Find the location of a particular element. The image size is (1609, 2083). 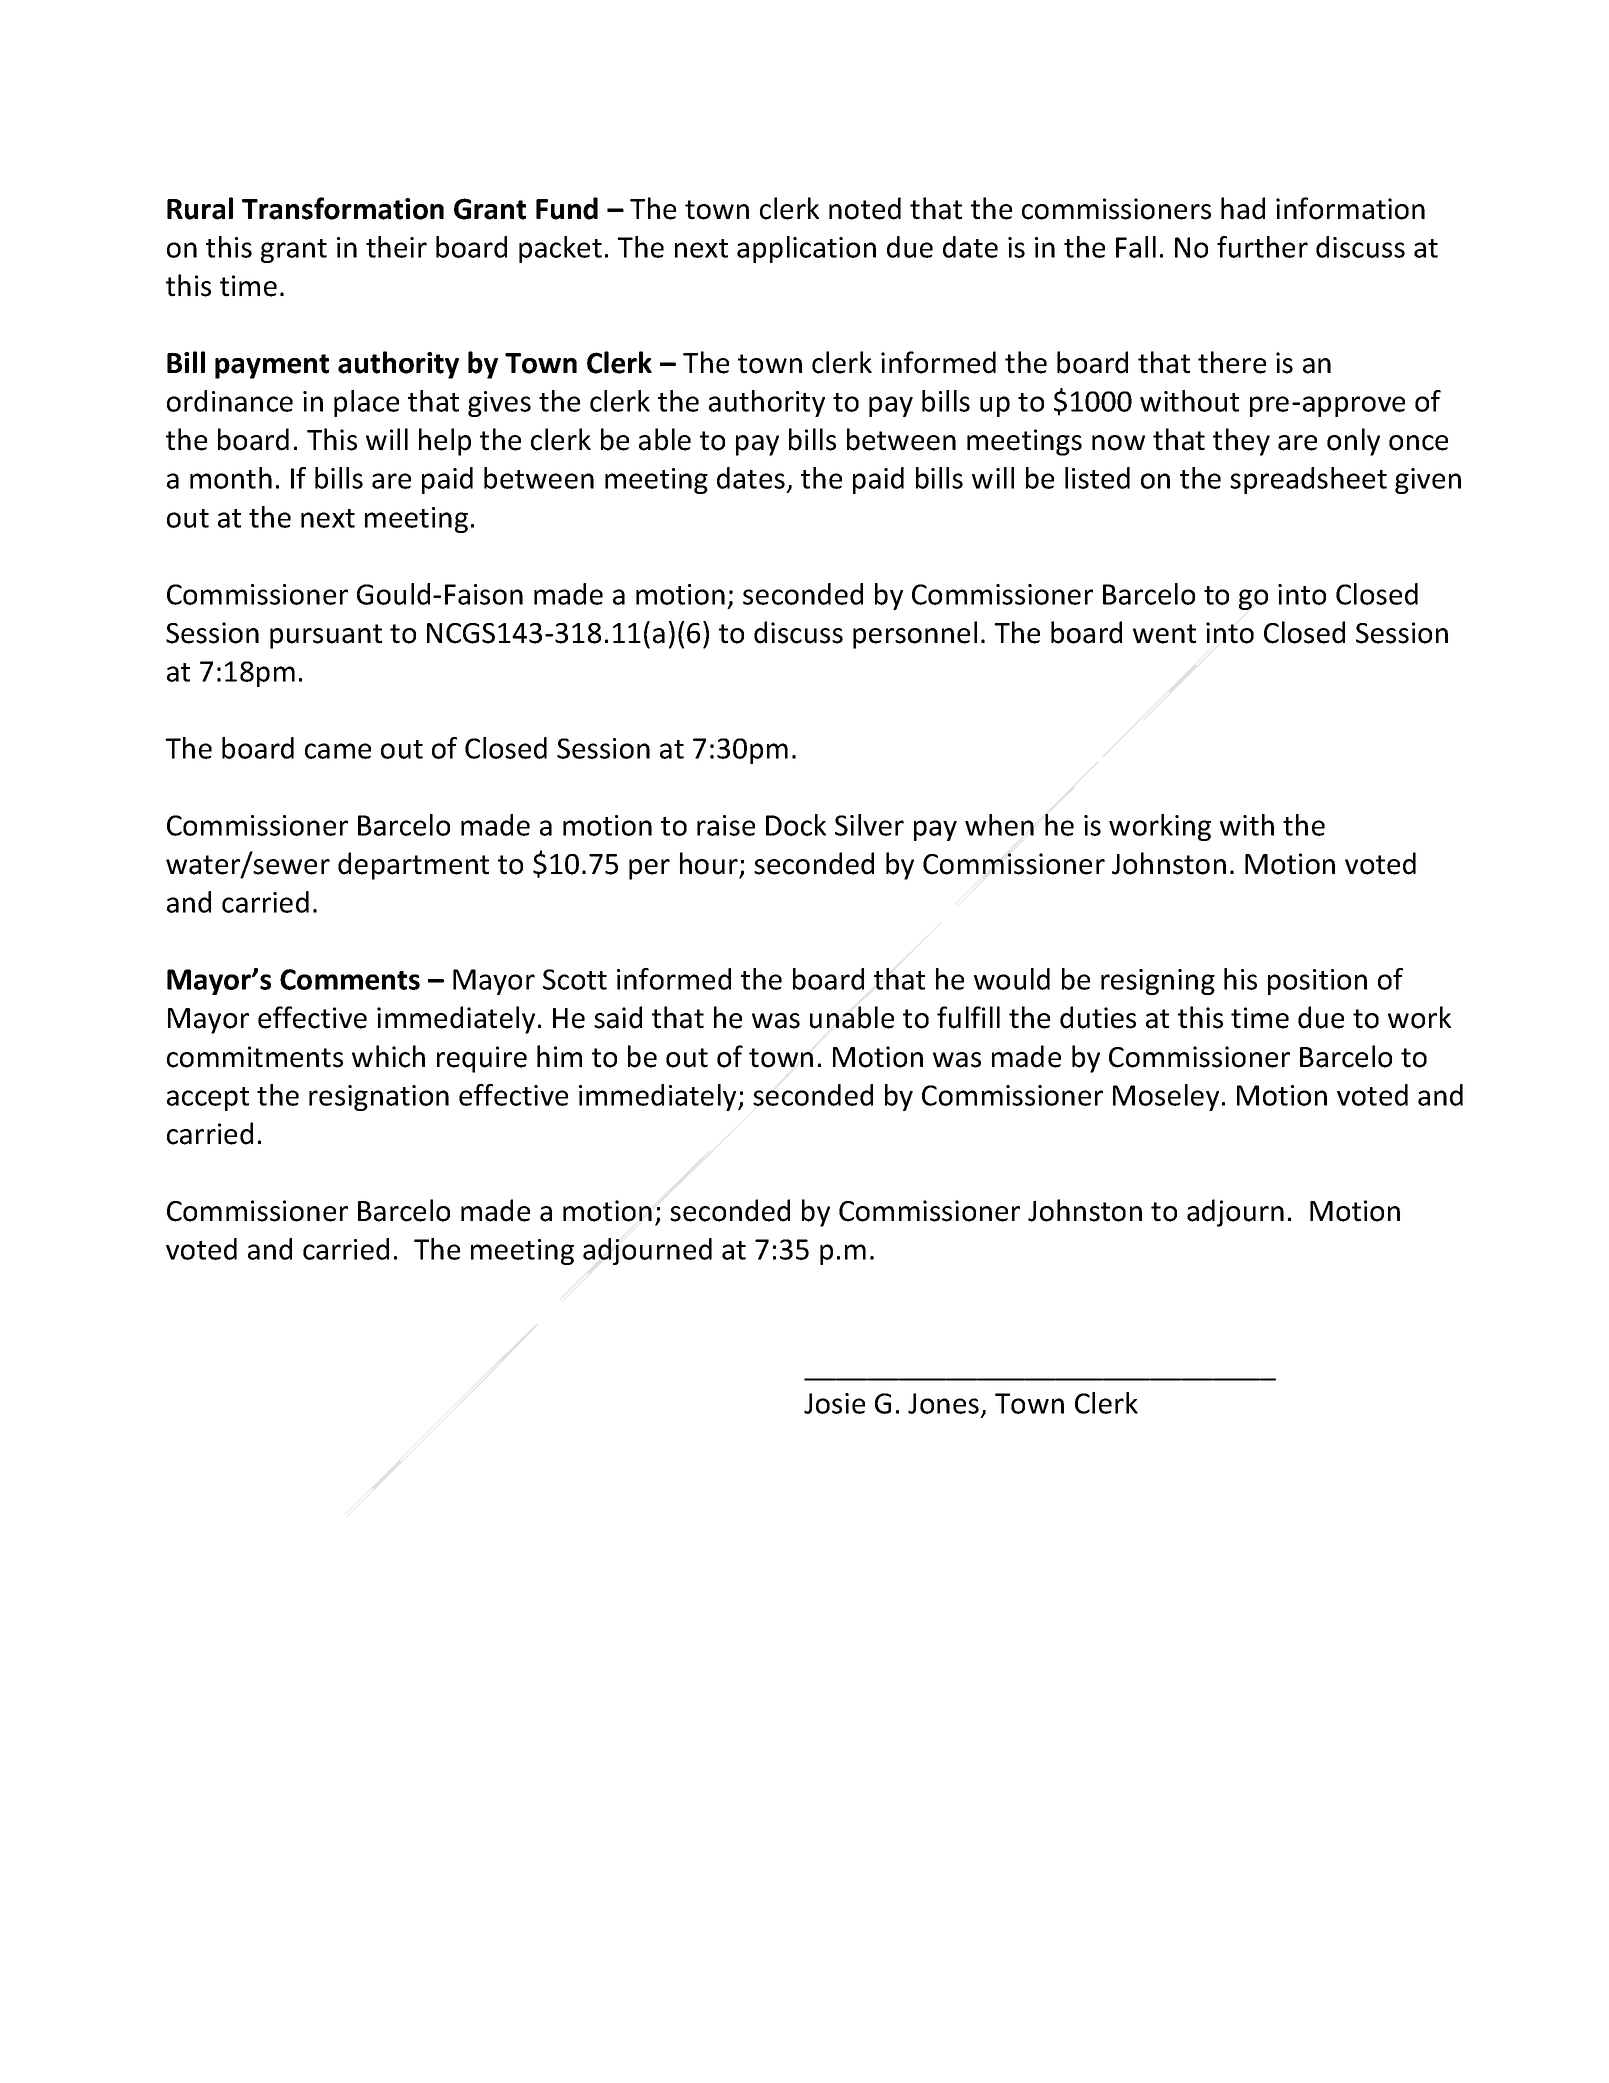

Josie is located at coordinates (834, 1403).
